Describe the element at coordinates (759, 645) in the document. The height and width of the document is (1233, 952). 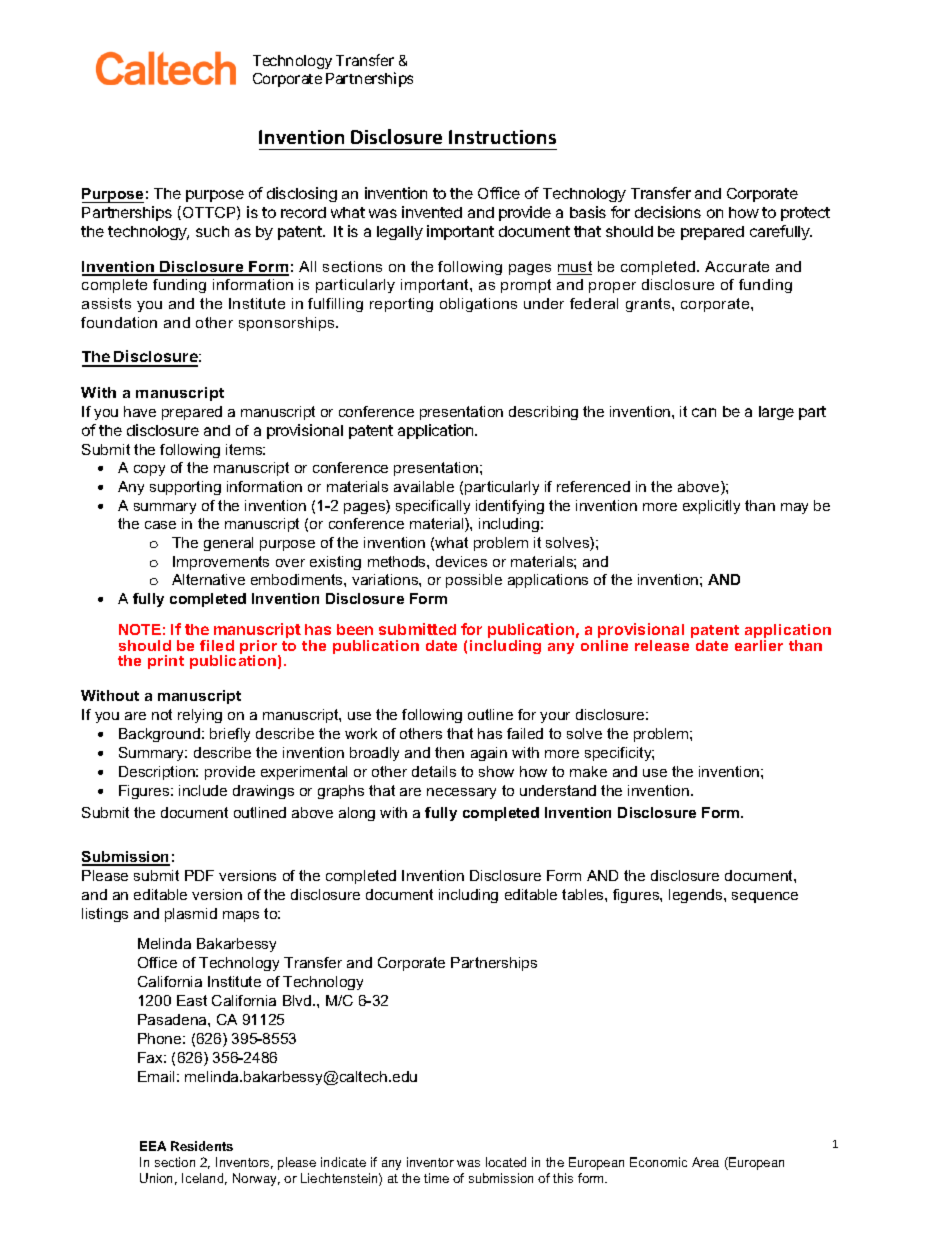
I see `earlier` at that location.
